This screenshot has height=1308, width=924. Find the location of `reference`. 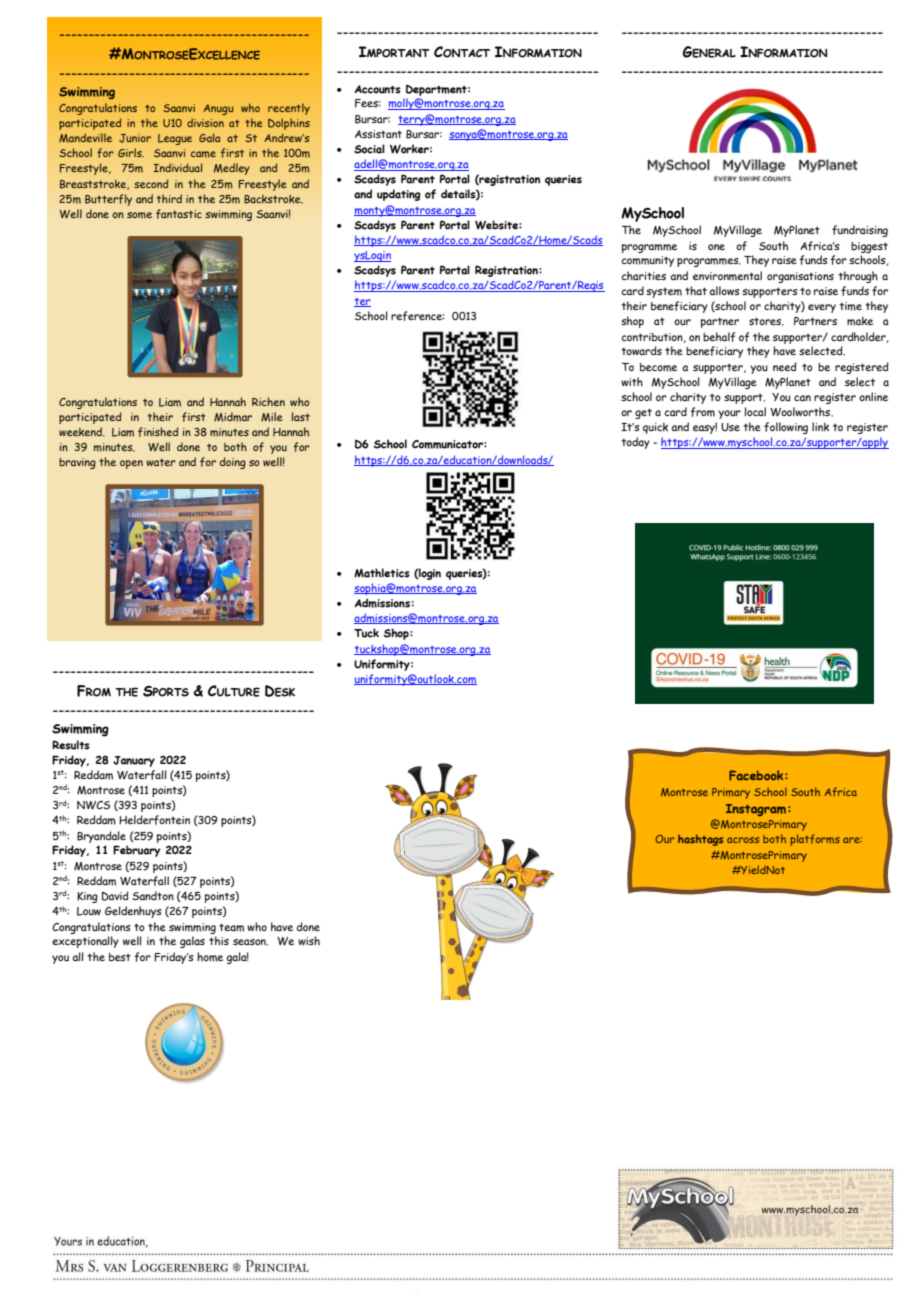

reference is located at coordinates (418, 316).
